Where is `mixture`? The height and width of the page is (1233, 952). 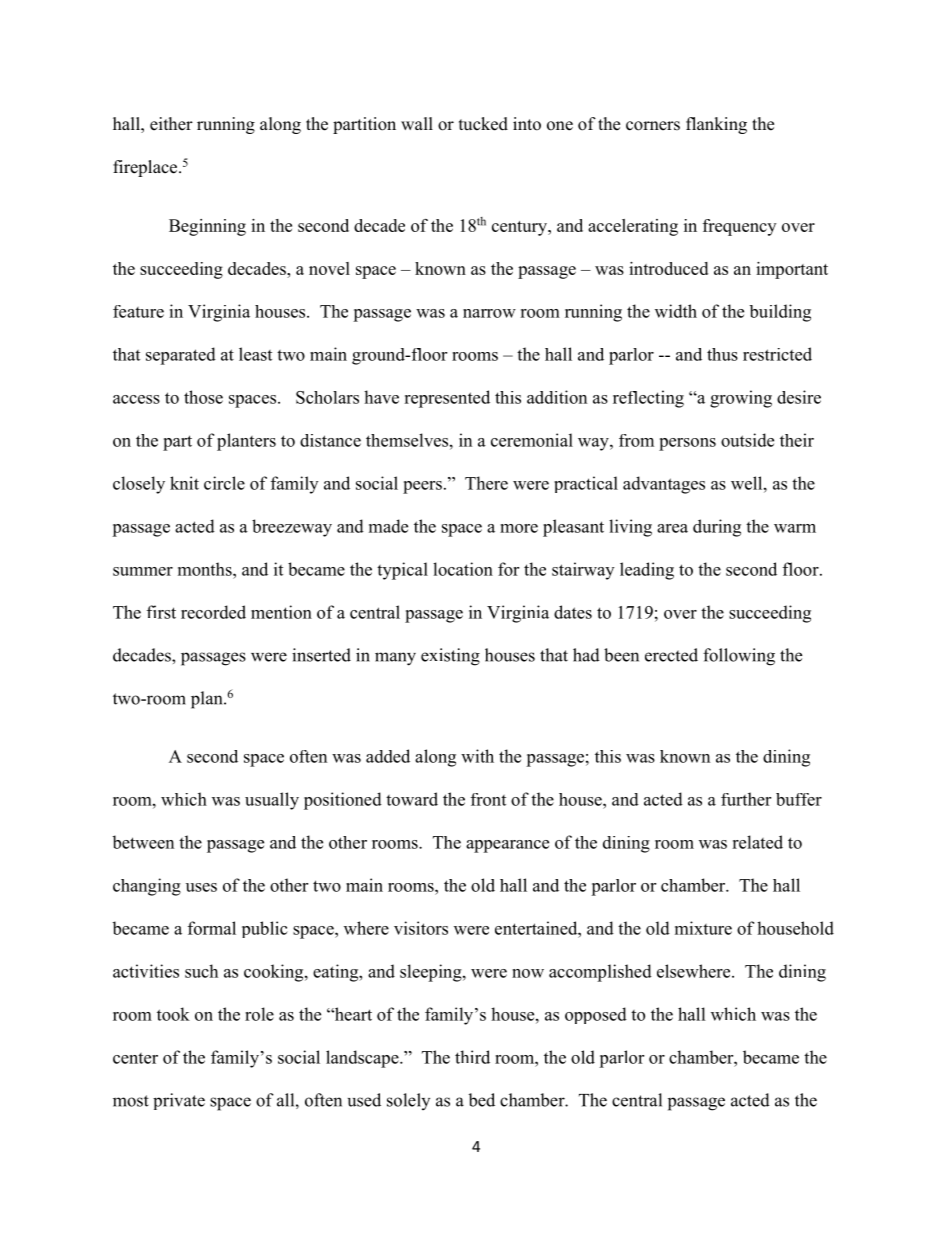
mixture is located at coordinates (703, 928).
